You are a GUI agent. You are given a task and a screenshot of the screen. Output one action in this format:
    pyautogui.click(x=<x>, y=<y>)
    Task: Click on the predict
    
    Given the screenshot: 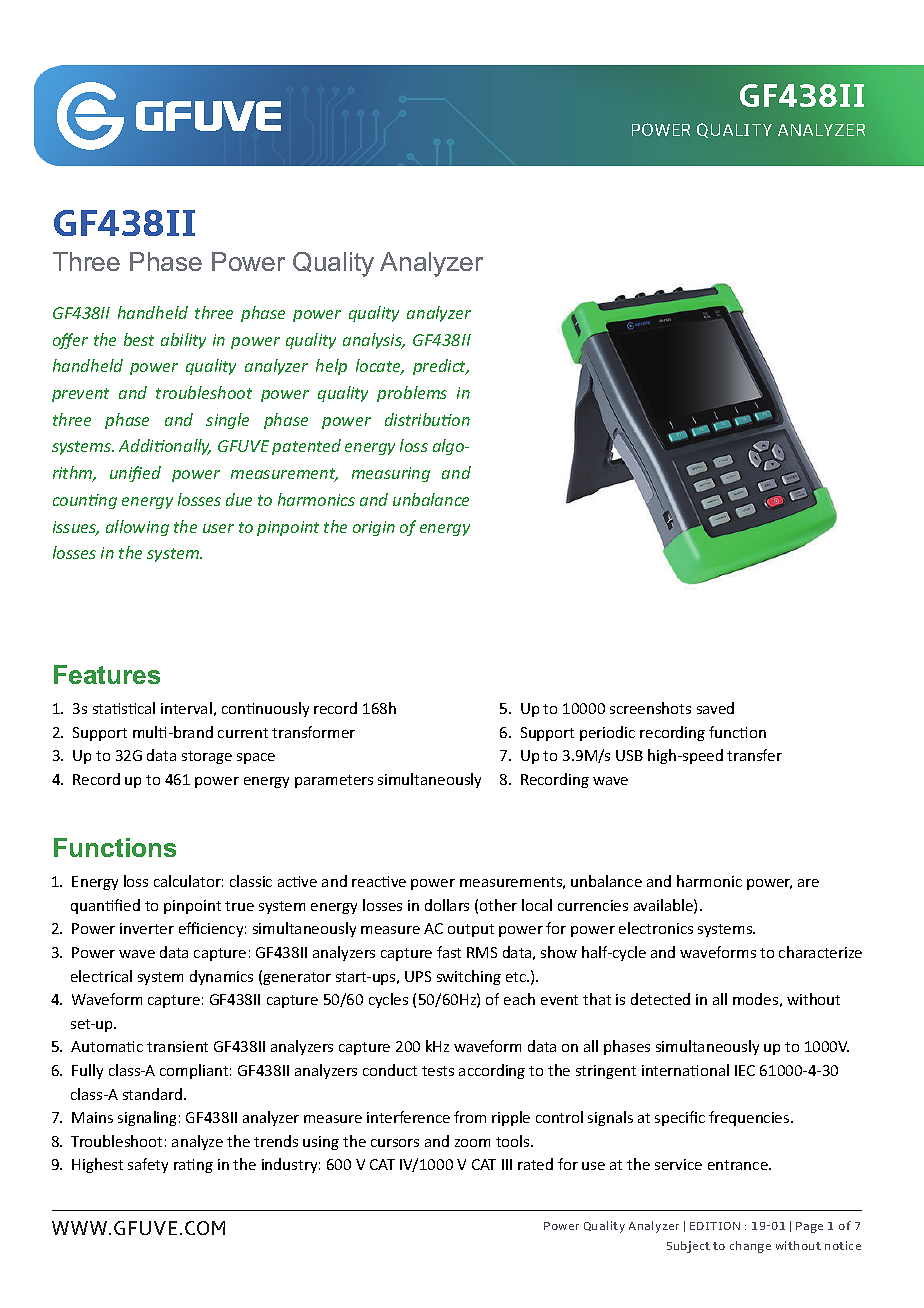 What is the action you would take?
    pyautogui.click(x=441, y=367)
